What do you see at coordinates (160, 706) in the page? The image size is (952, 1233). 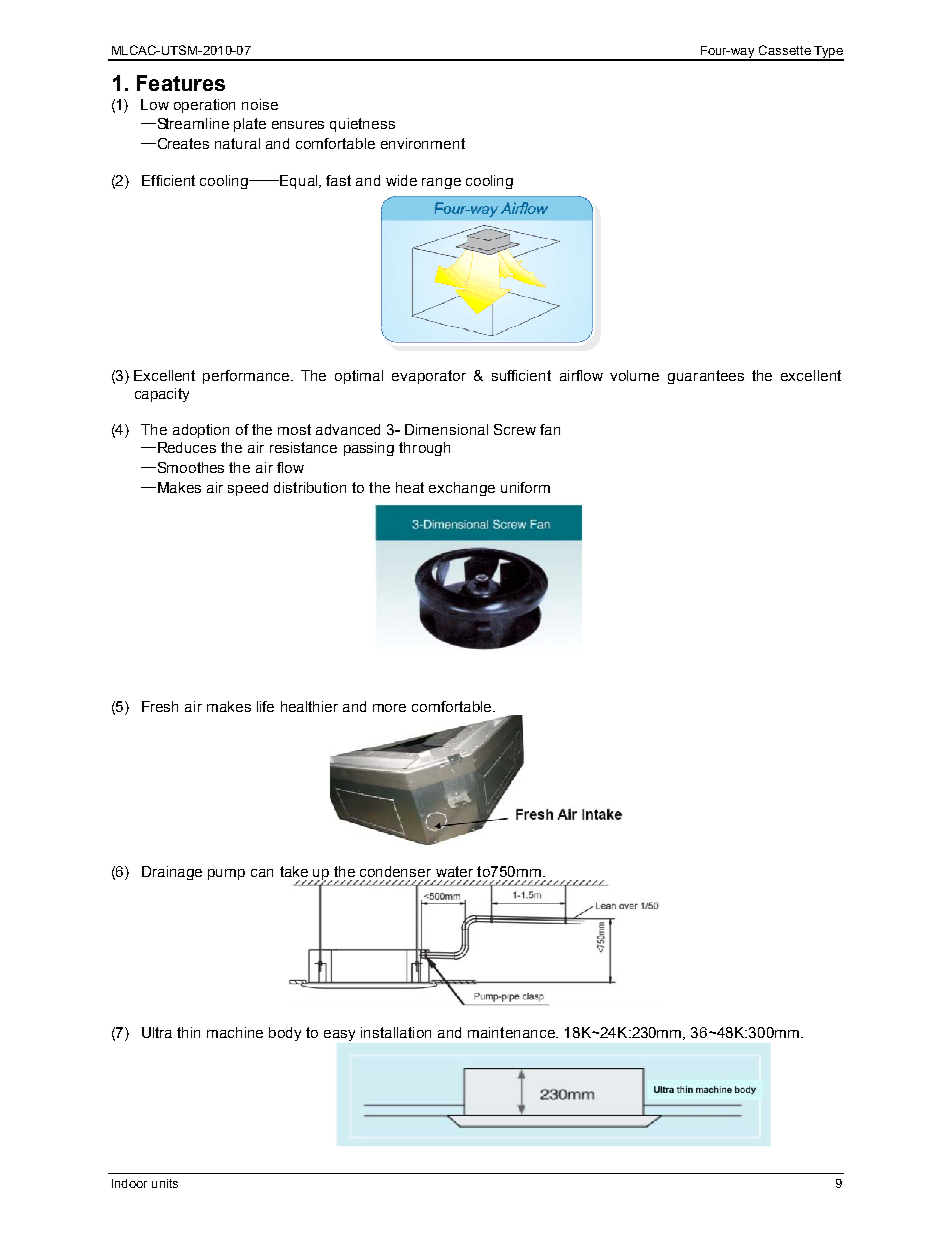 I see `Fresh` at bounding box center [160, 706].
